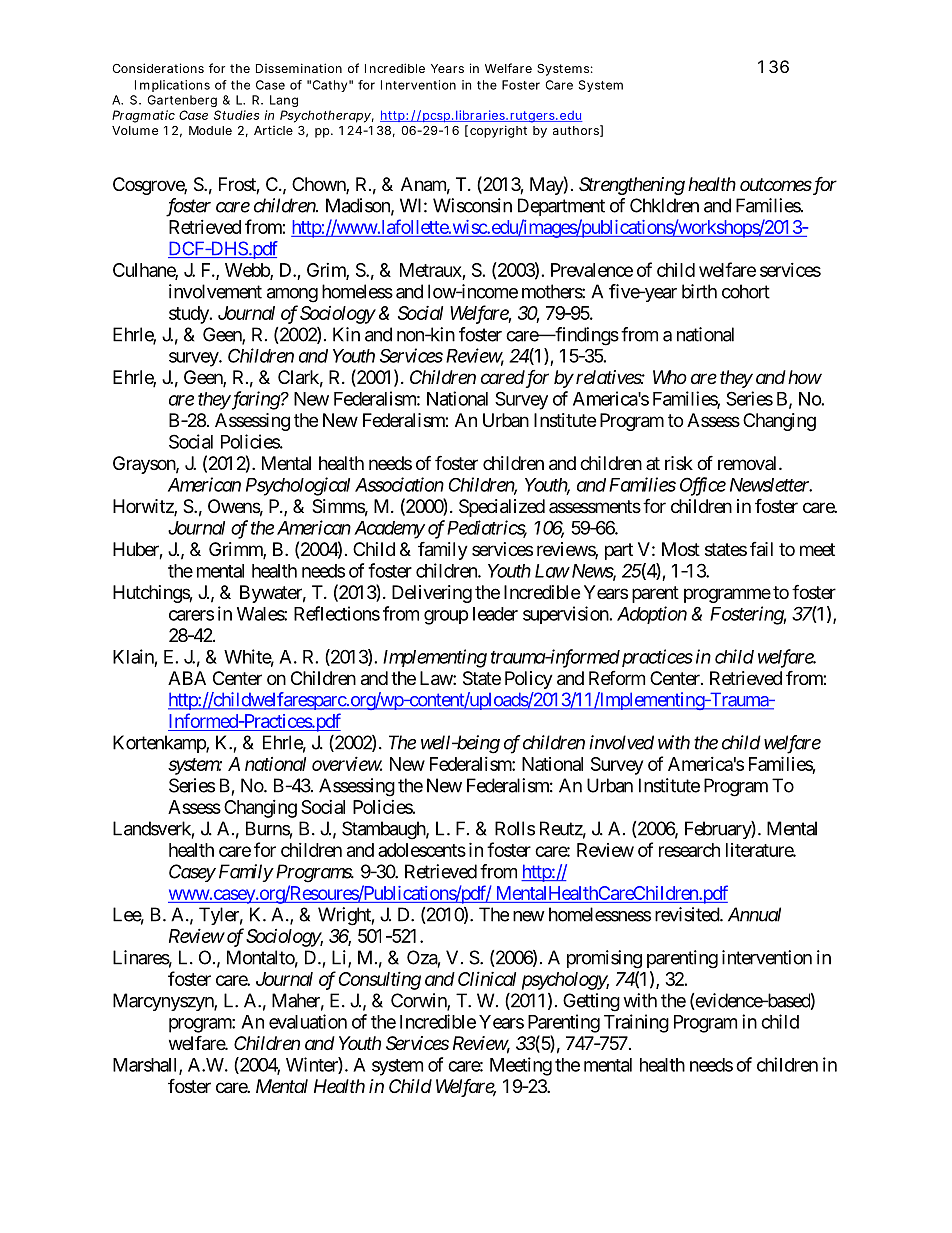  Describe the element at coordinates (681, 549) in the screenshot. I see `Most` at that location.
